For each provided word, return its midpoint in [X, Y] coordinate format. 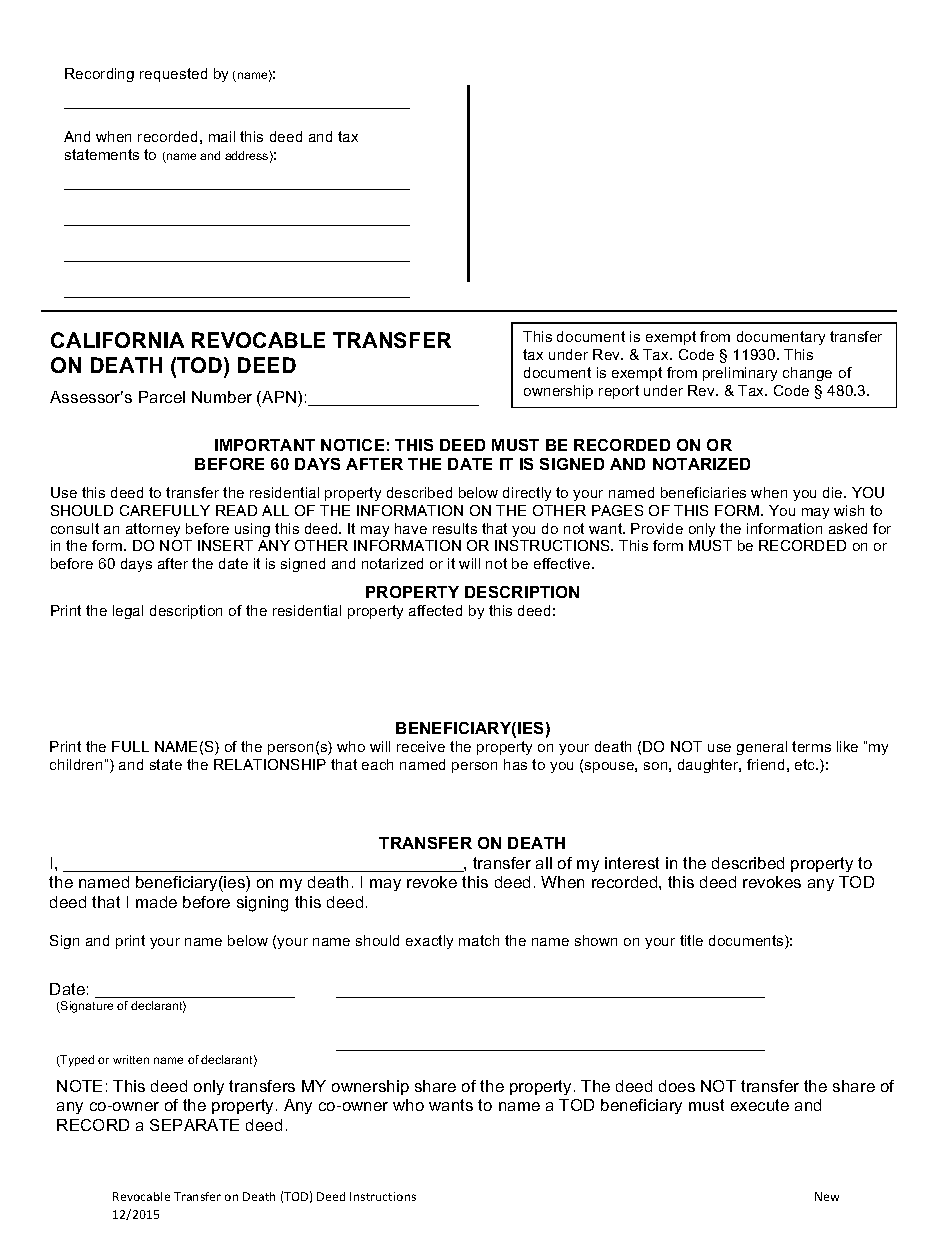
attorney [153, 530]
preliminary [740, 374]
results [455, 528]
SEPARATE [194, 1125]
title [691, 940]
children [76, 764]
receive [421, 746]
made [156, 902]
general [762, 748]
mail [222, 136]
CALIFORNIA [117, 340]
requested [173, 75]
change [807, 374]
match [479, 940]
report [619, 392]
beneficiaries [703, 492]
